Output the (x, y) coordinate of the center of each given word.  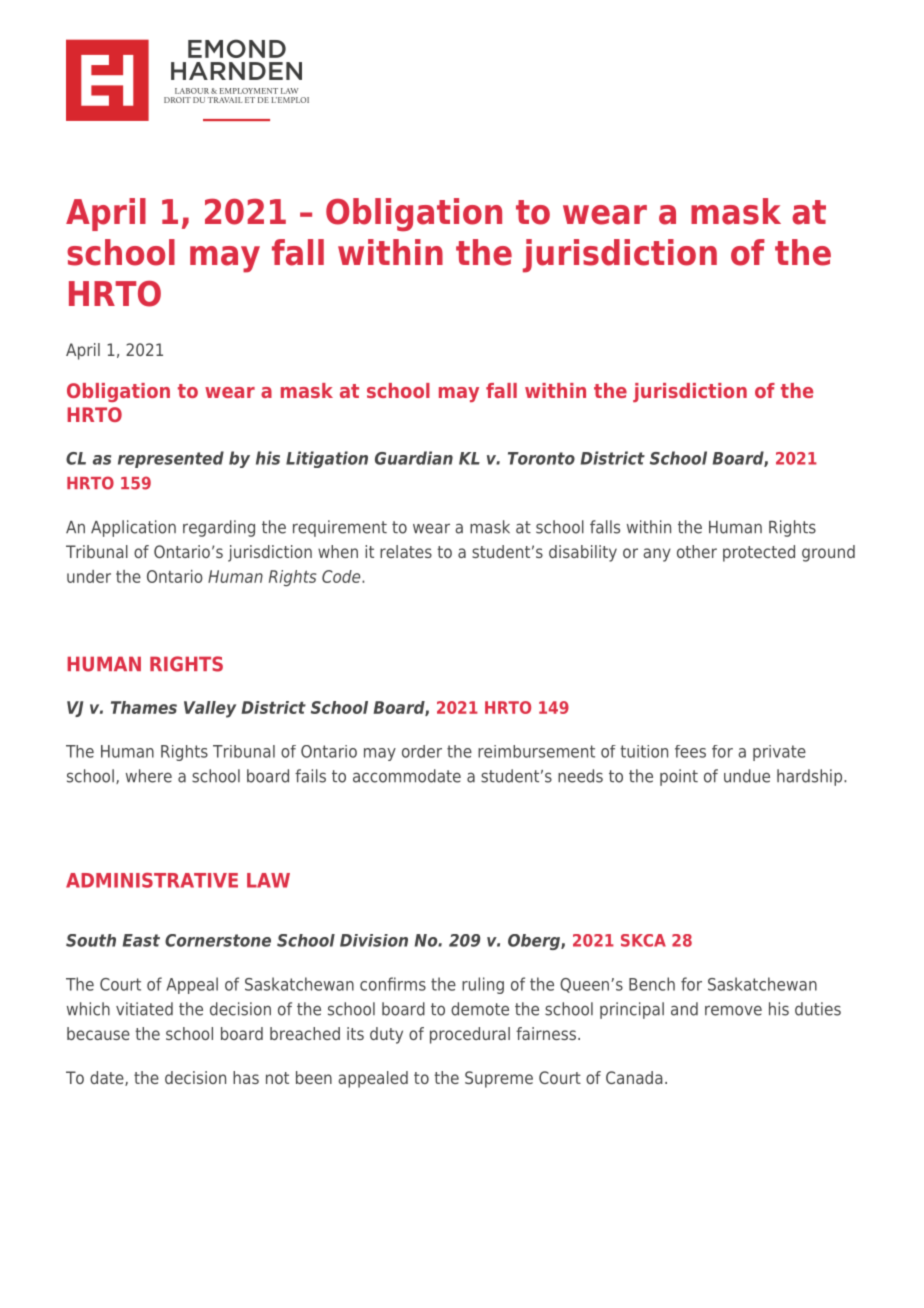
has (246, 1077)
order (422, 751)
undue (747, 776)
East (141, 940)
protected (759, 553)
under (89, 576)
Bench (652, 984)
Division (374, 940)
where (149, 776)
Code (342, 576)
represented (171, 459)
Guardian (414, 458)
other (697, 551)
